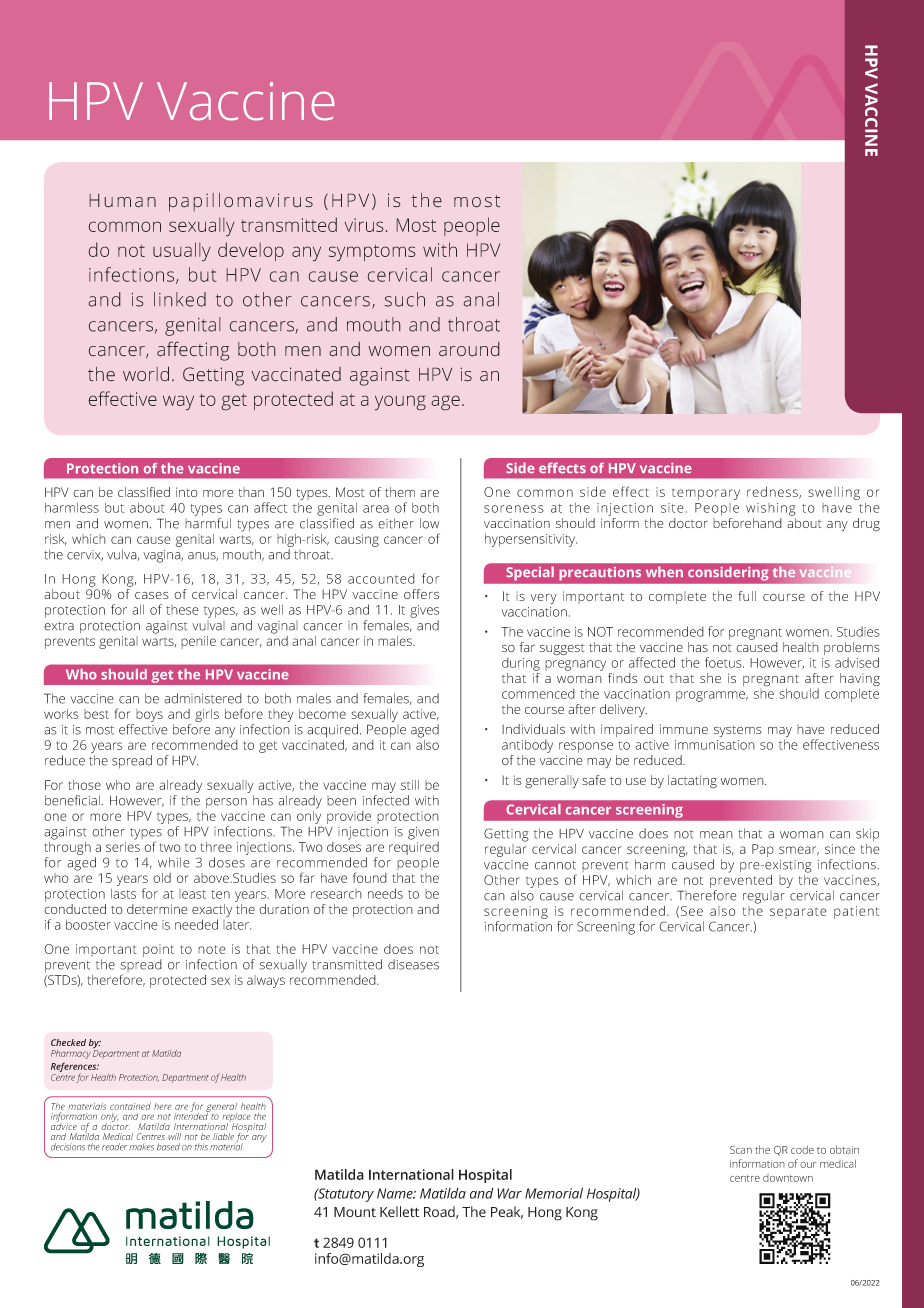  Describe the element at coordinates (469, 349) in the document. I see `around` at that location.
